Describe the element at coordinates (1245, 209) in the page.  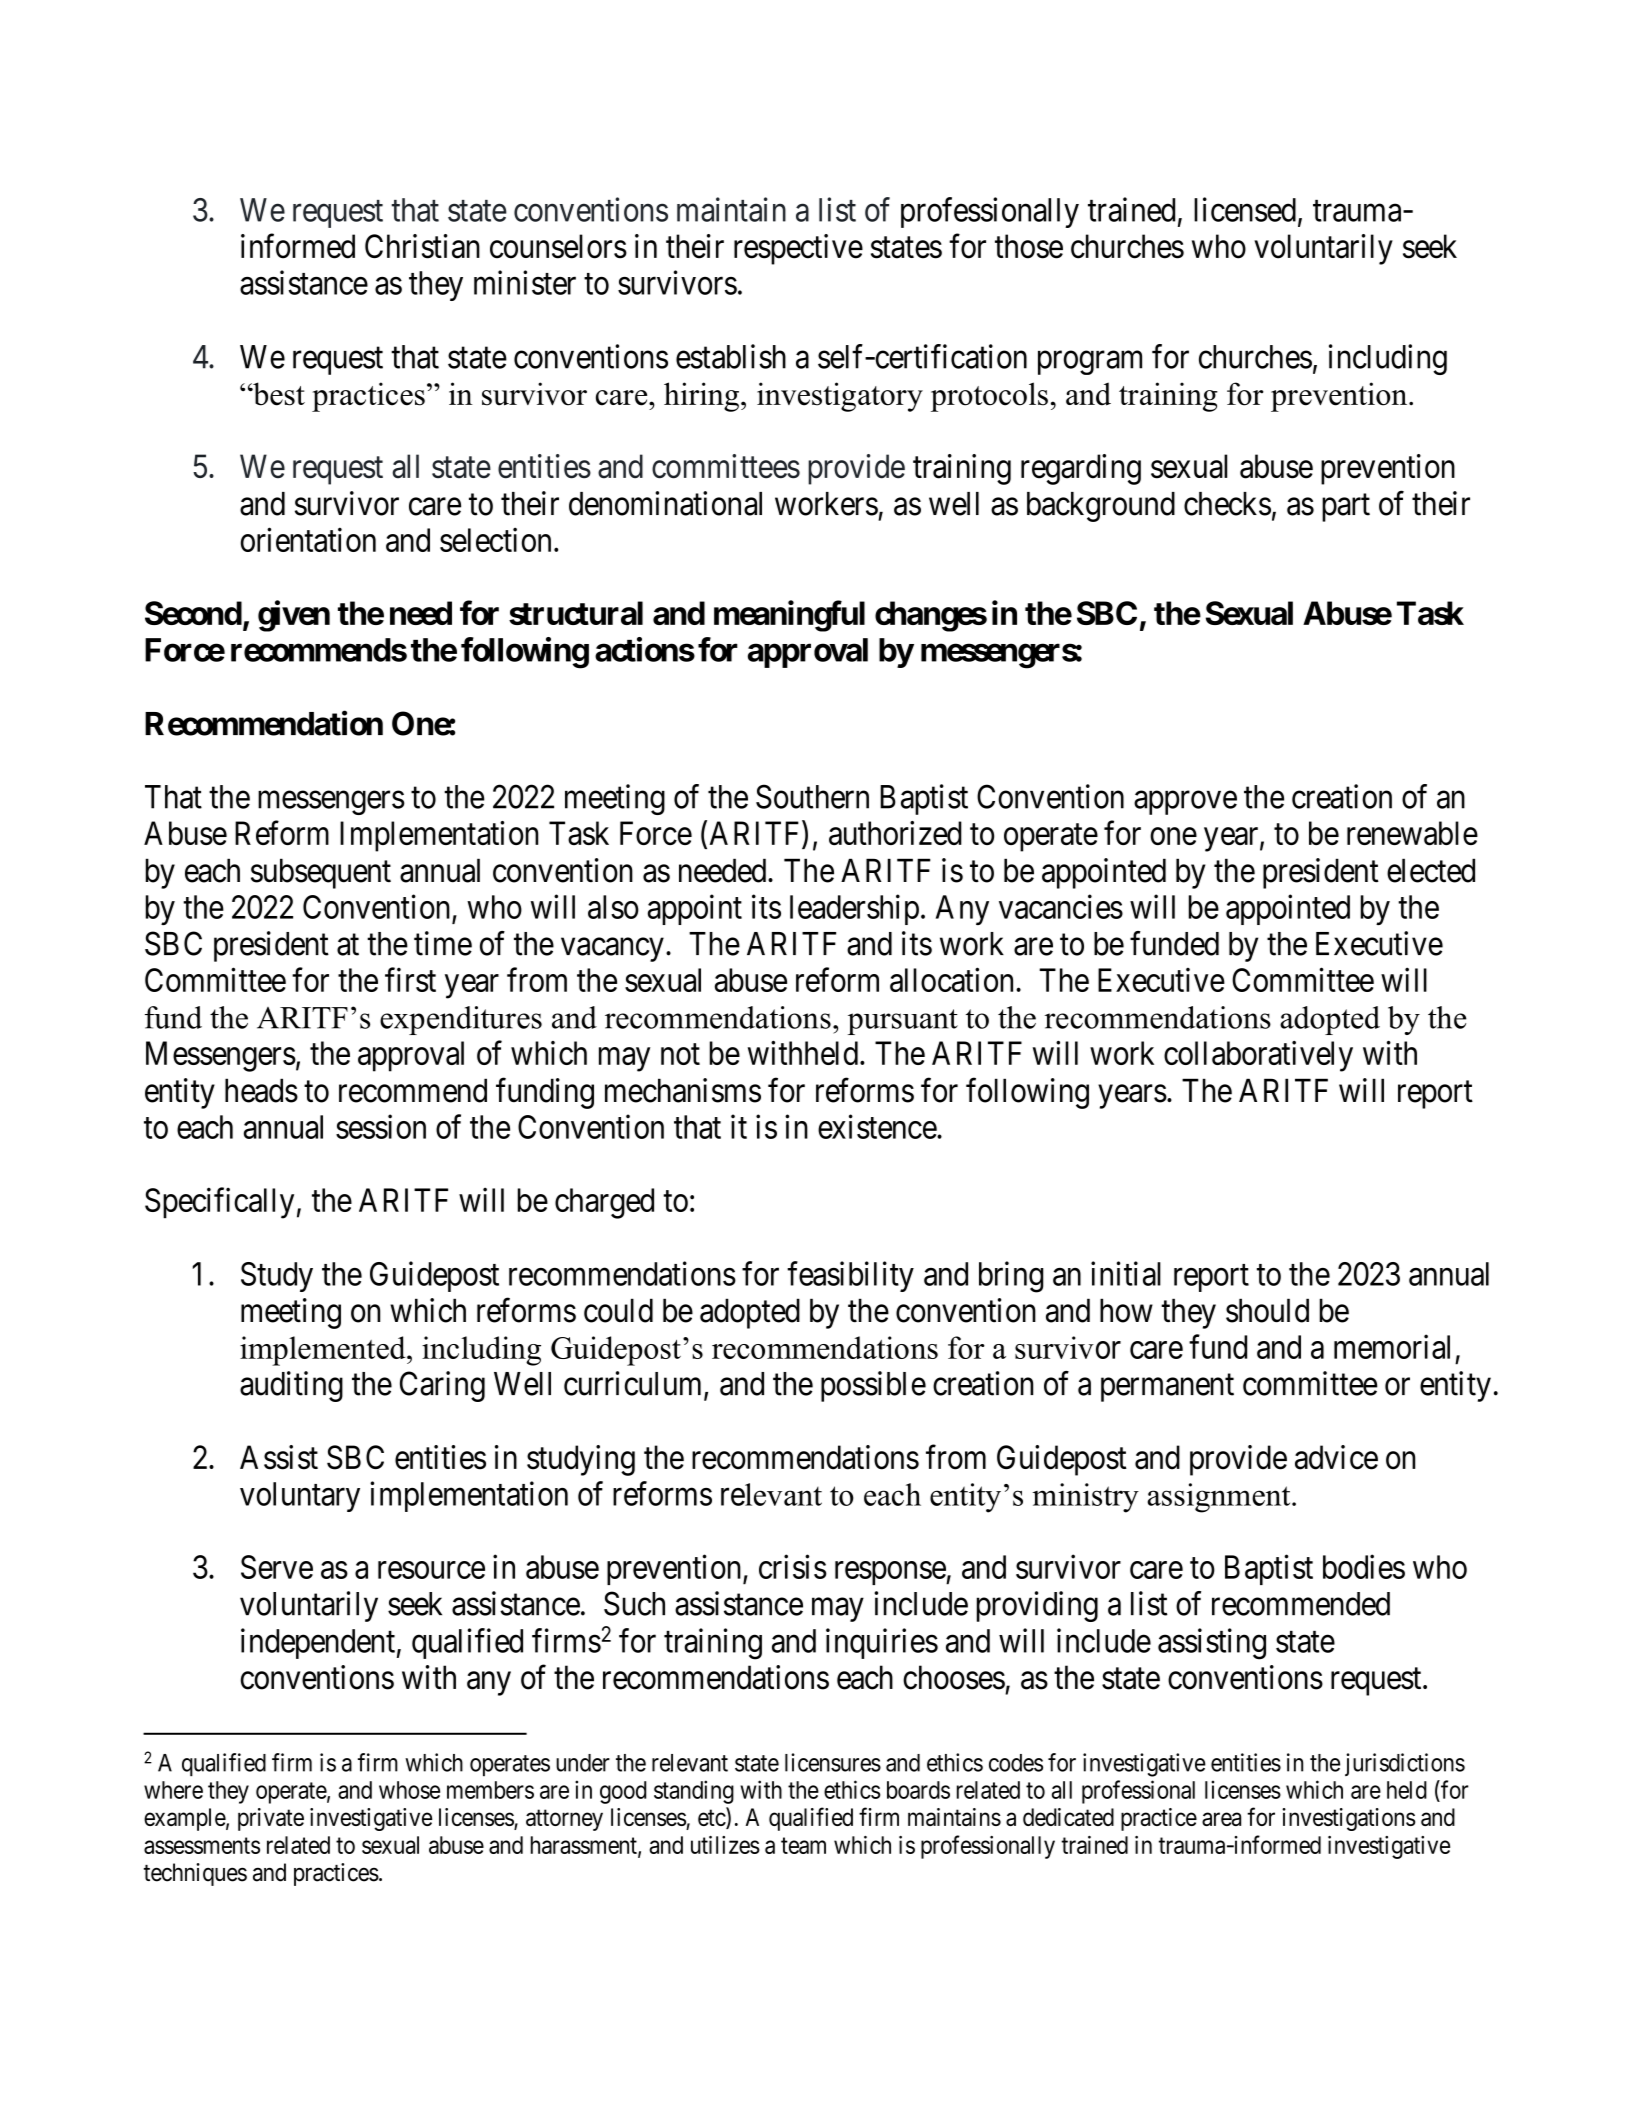
I see `licensed` at that location.
